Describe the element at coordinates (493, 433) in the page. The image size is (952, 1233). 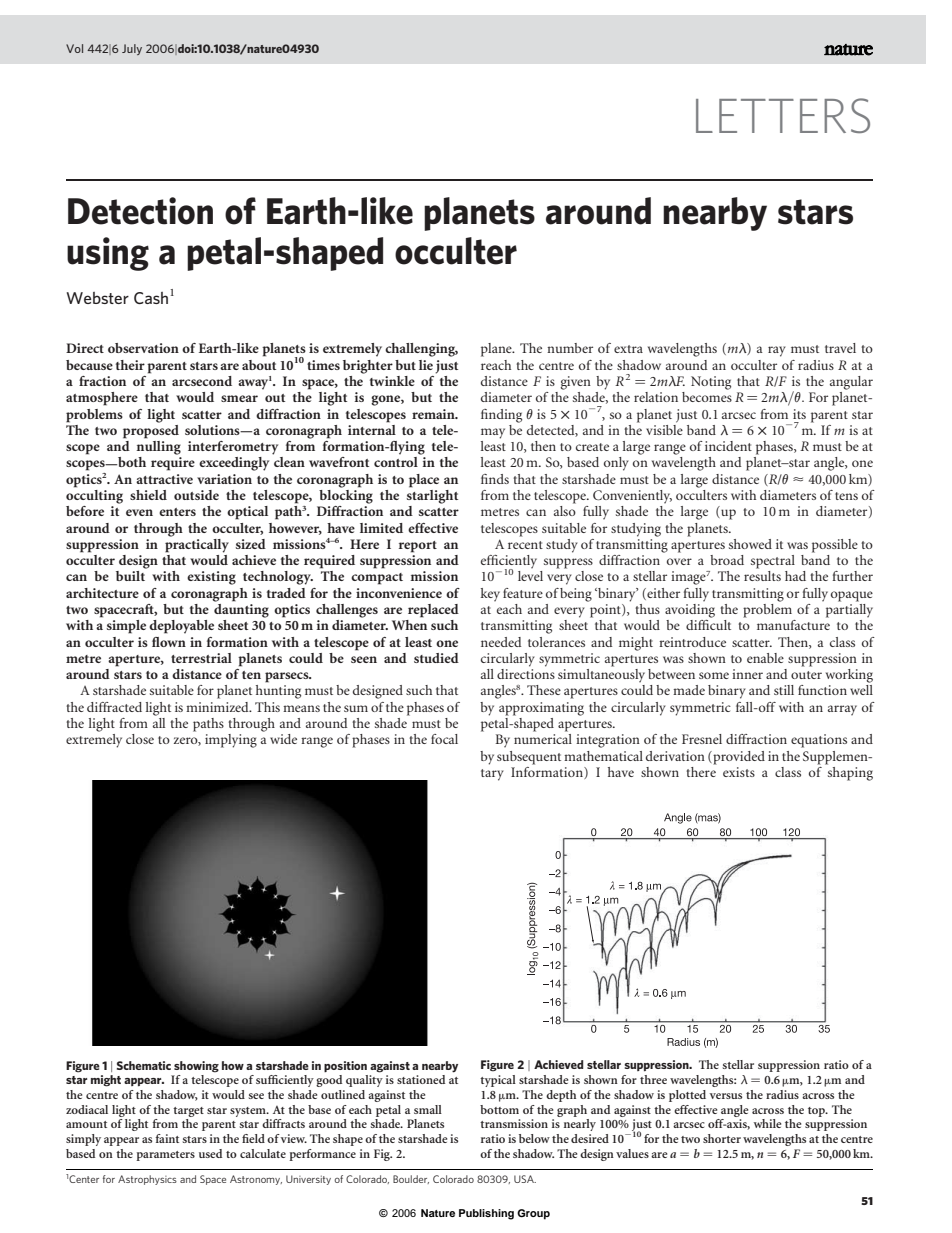
I see `may` at that location.
